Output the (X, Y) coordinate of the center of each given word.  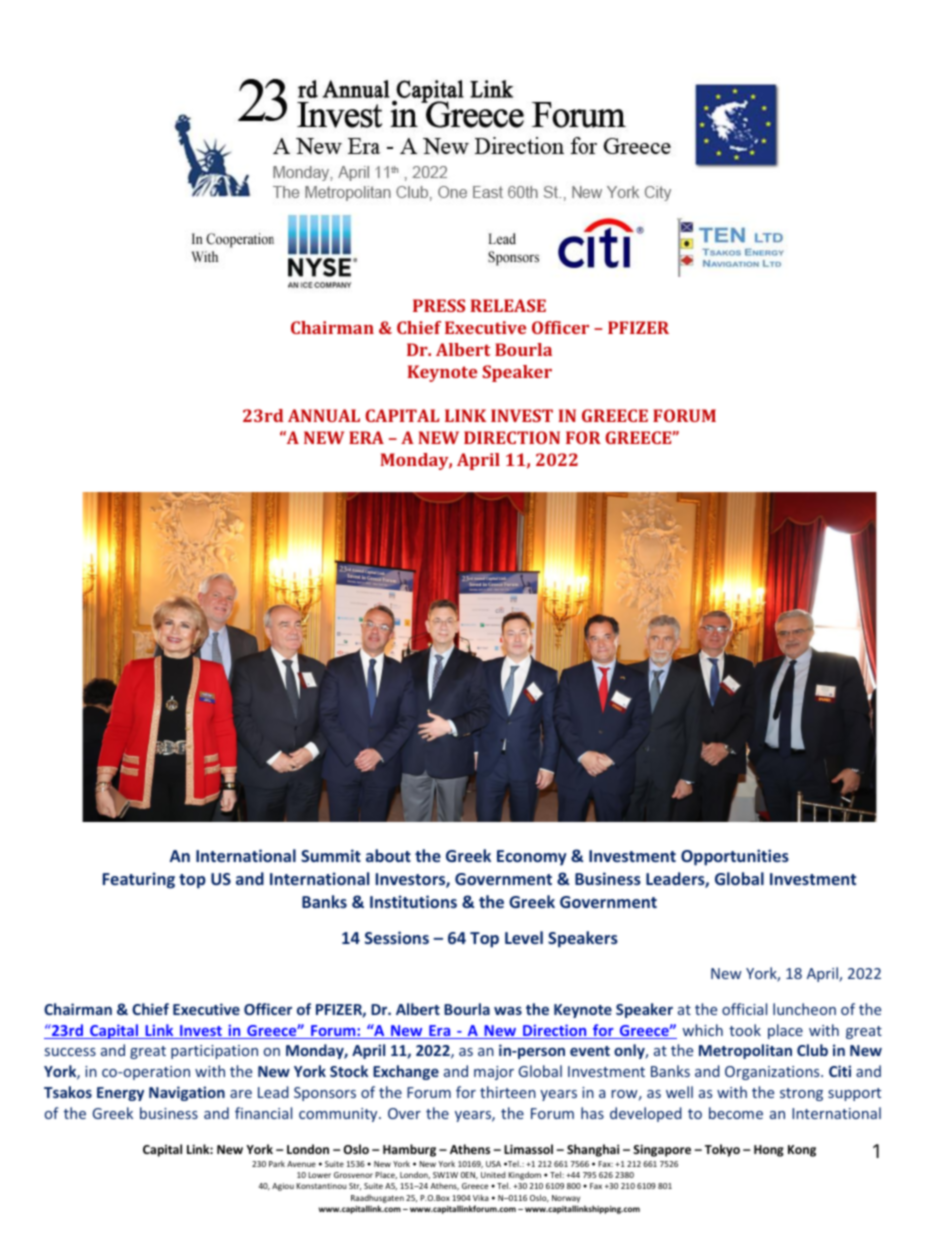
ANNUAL (324, 415)
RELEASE (508, 305)
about (388, 855)
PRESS (439, 305)
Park (277, 1164)
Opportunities (735, 857)
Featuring (139, 880)
